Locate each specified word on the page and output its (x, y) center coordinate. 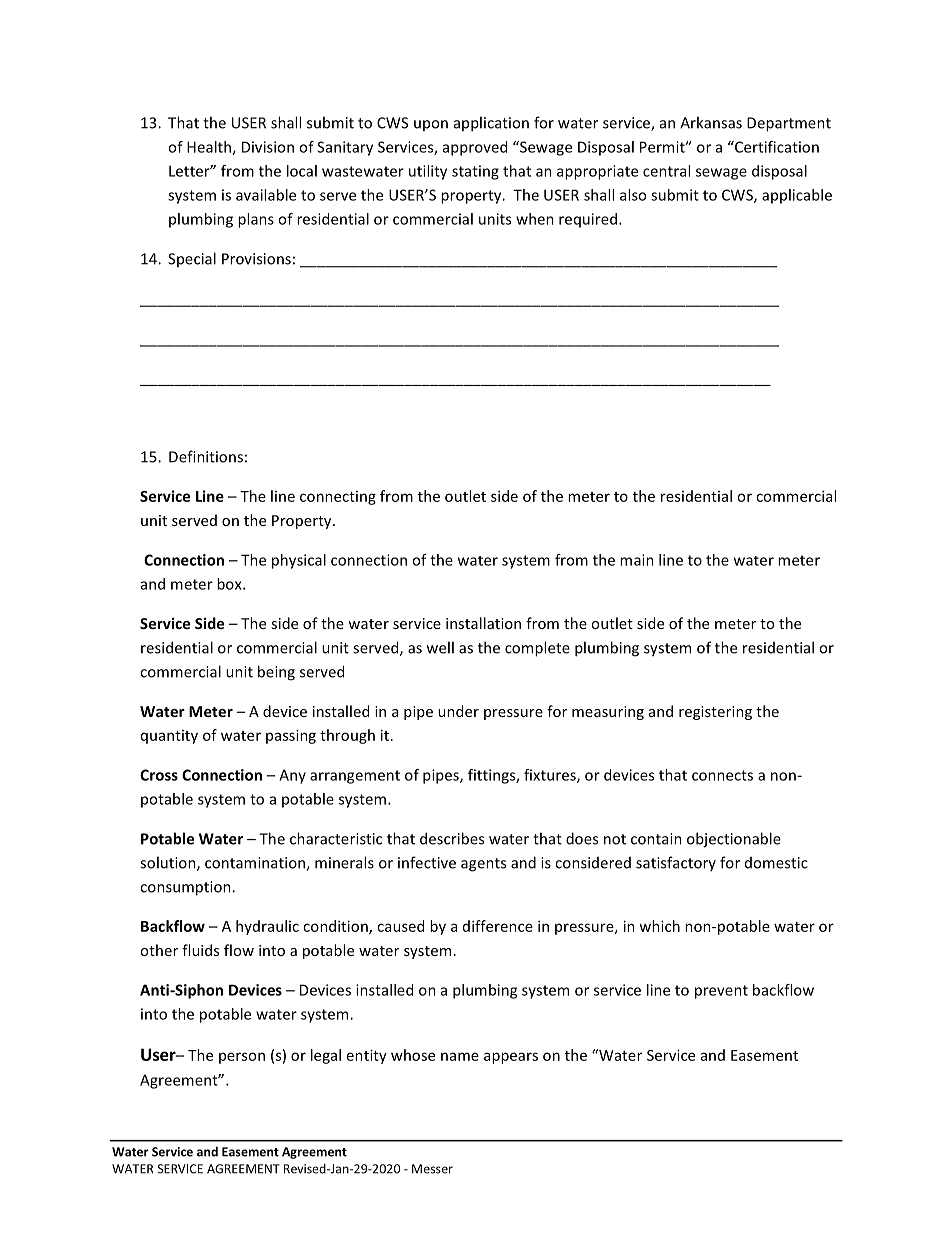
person (242, 1058)
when (535, 219)
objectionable (734, 840)
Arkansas (711, 122)
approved (475, 148)
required (589, 220)
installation (483, 623)
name (460, 1056)
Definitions (206, 456)
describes (452, 838)
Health (210, 148)
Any (292, 776)
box (230, 584)
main (637, 560)
